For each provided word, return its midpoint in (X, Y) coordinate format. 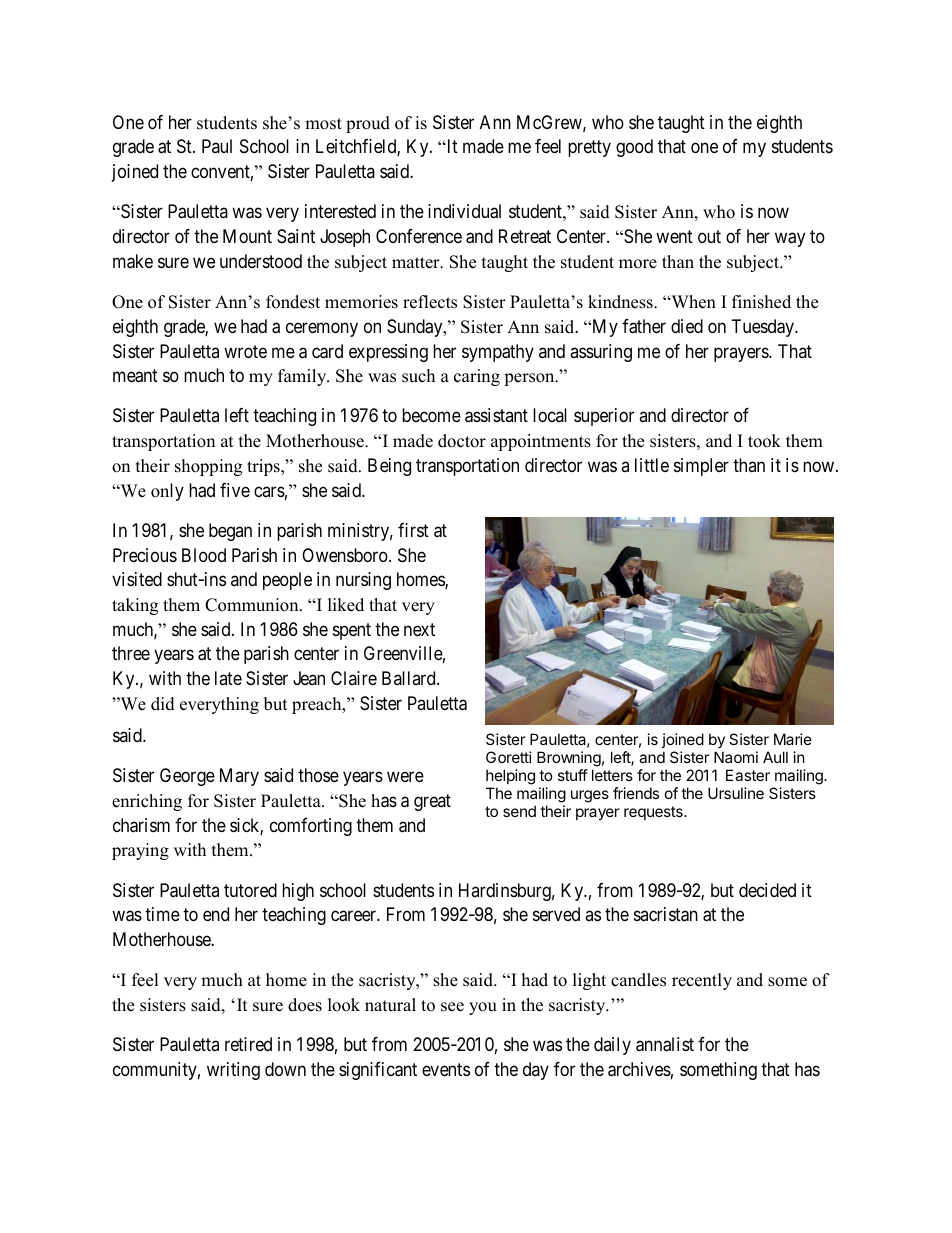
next (419, 629)
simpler (701, 467)
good (634, 148)
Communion (253, 605)
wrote (245, 351)
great (432, 802)
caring (477, 377)
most (323, 124)
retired (248, 1044)
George (187, 777)
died (687, 326)
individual (464, 211)
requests (654, 813)
